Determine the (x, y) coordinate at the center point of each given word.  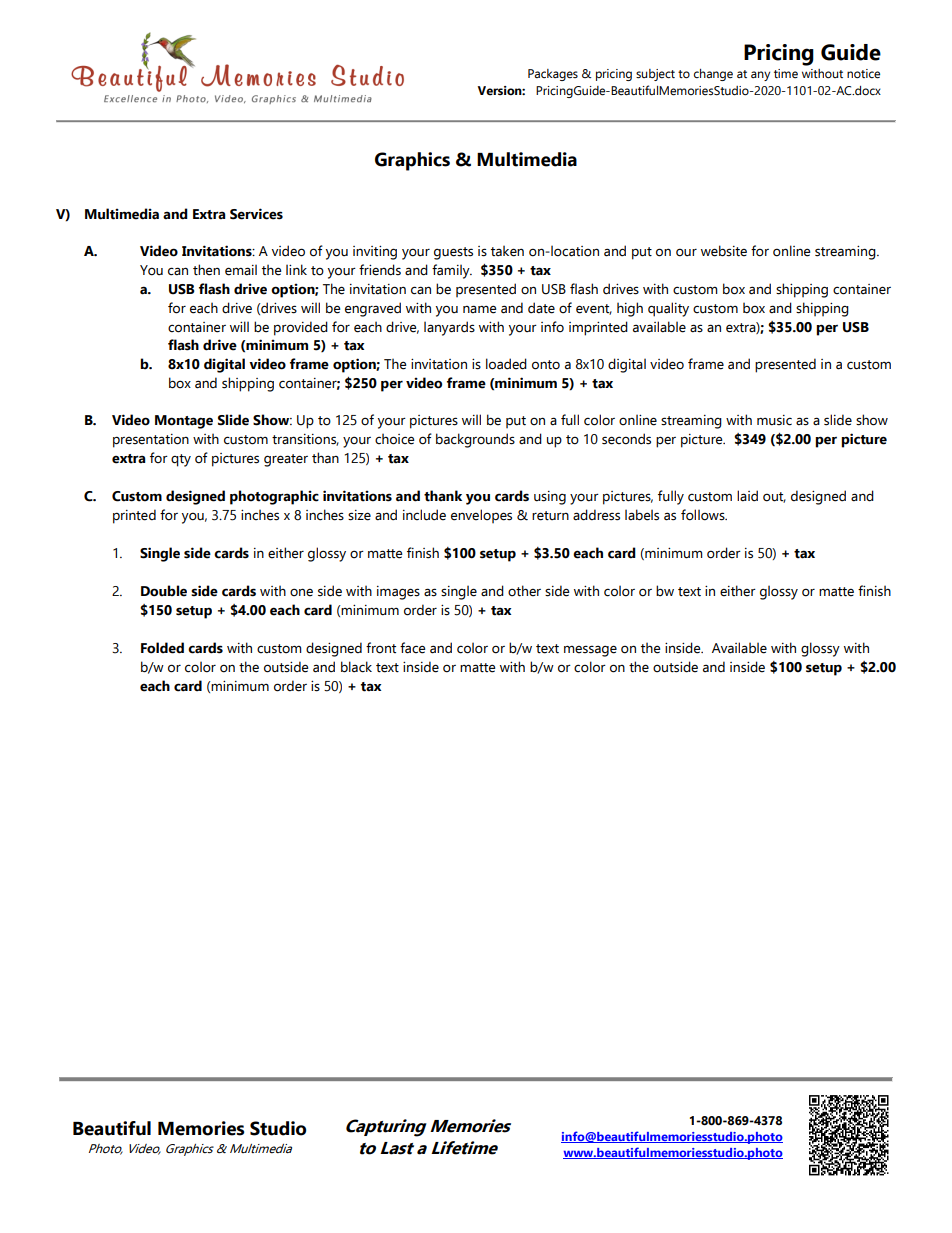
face (413, 648)
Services (256, 214)
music (774, 420)
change (713, 75)
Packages (553, 75)
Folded (162, 648)
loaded (506, 364)
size (359, 515)
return (550, 516)
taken (507, 251)
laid (747, 496)
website (724, 251)
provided (301, 328)
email (241, 270)
